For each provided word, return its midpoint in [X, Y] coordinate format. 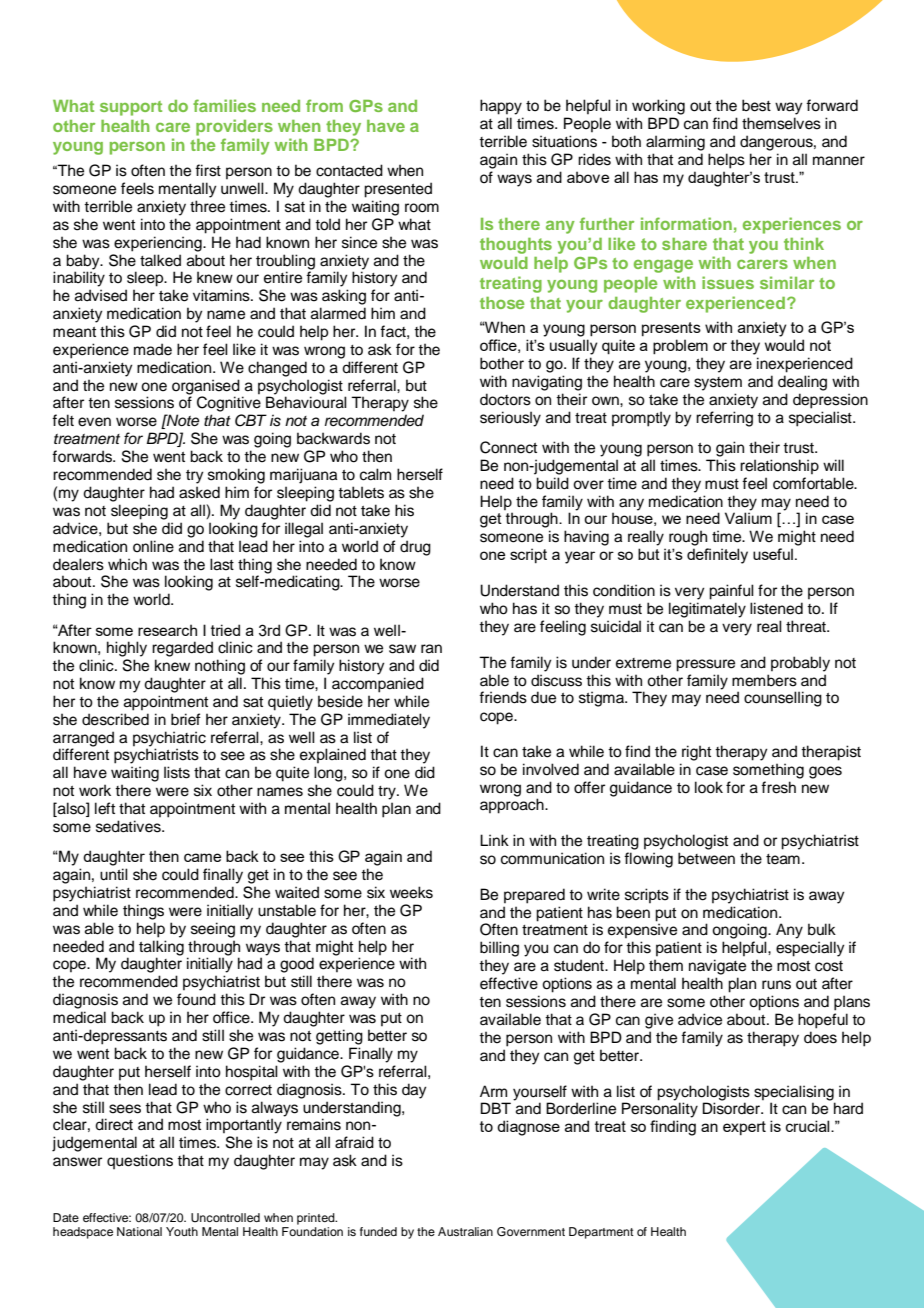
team [783, 859]
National [139, 1231]
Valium [748, 518]
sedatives [129, 826]
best [756, 105]
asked [199, 492]
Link [494, 840]
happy [501, 107]
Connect [508, 447]
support [131, 108]
